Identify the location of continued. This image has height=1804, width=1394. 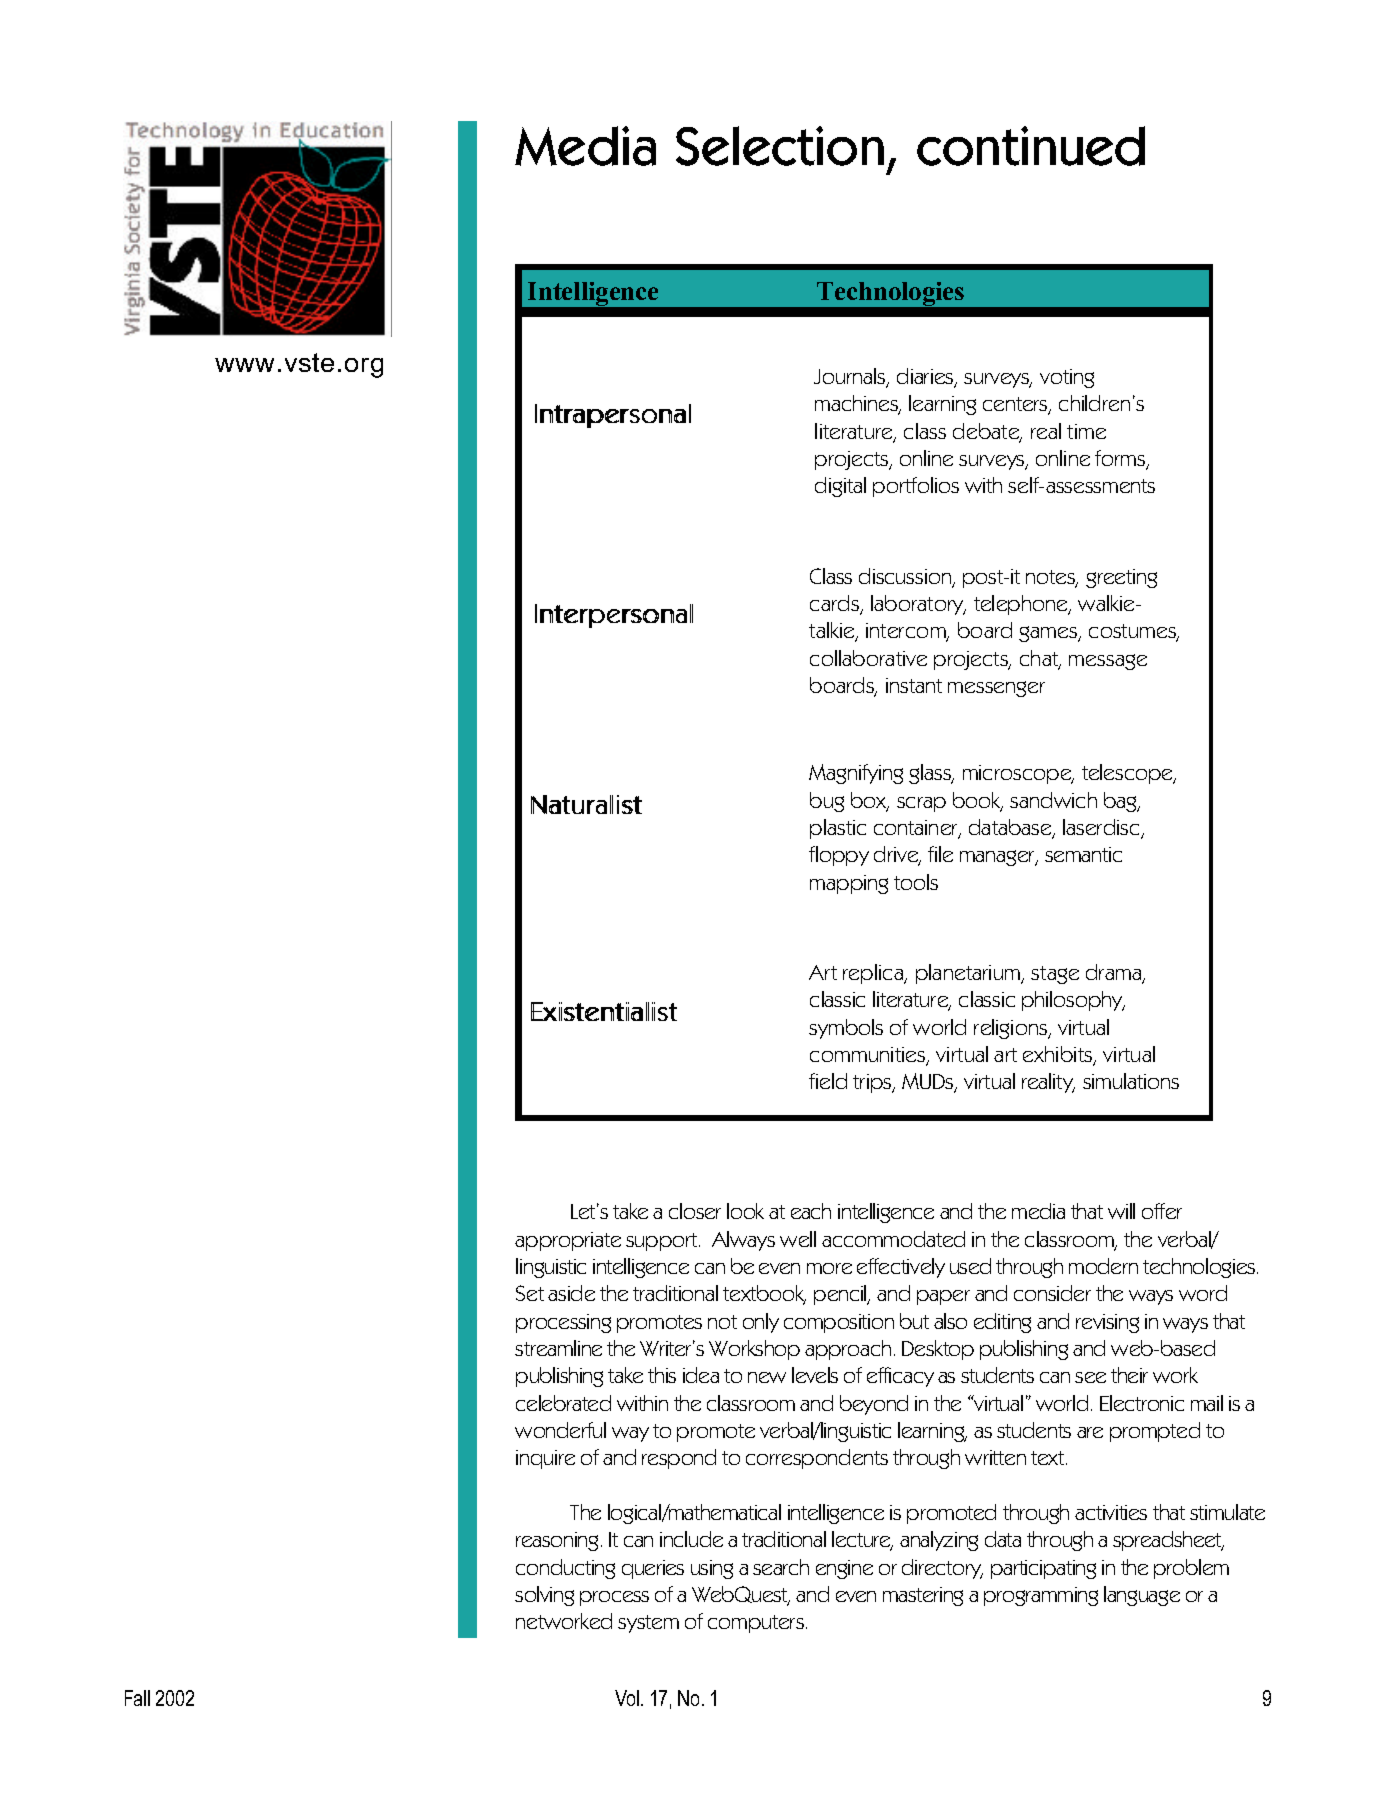
(1031, 146).
